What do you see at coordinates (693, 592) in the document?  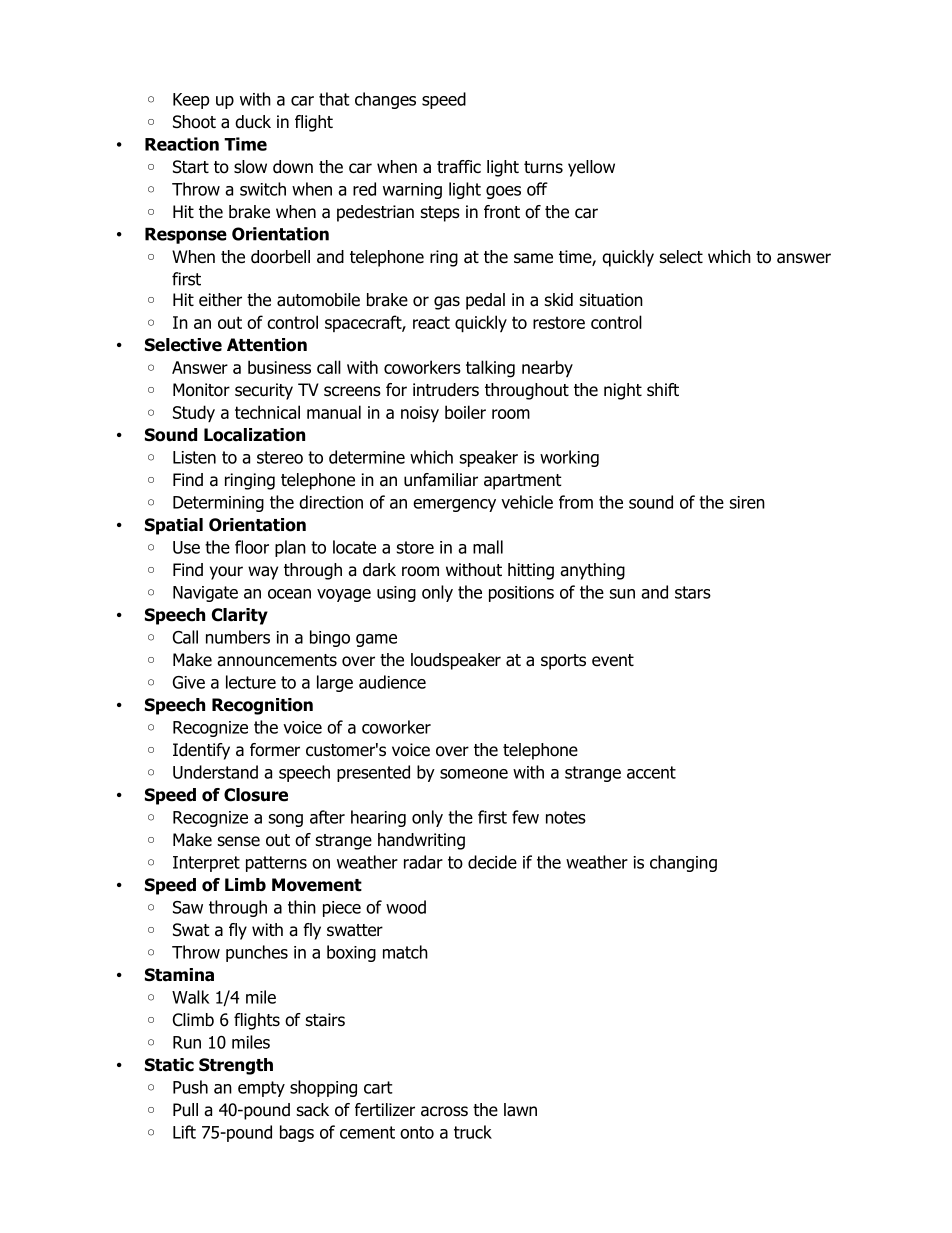 I see `stars` at bounding box center [693, 592].
